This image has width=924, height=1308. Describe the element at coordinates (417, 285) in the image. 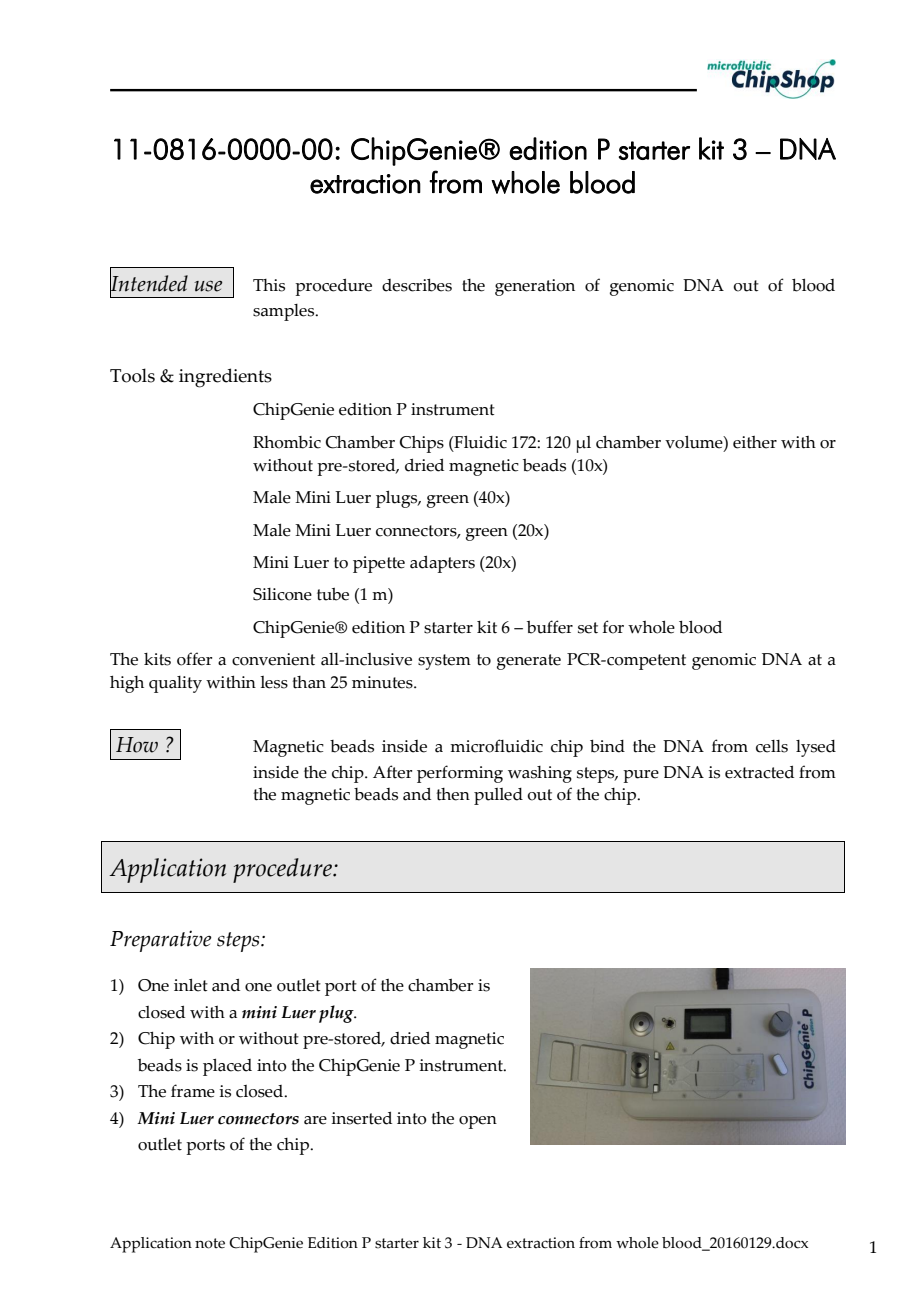

I see `describes` at that location.
